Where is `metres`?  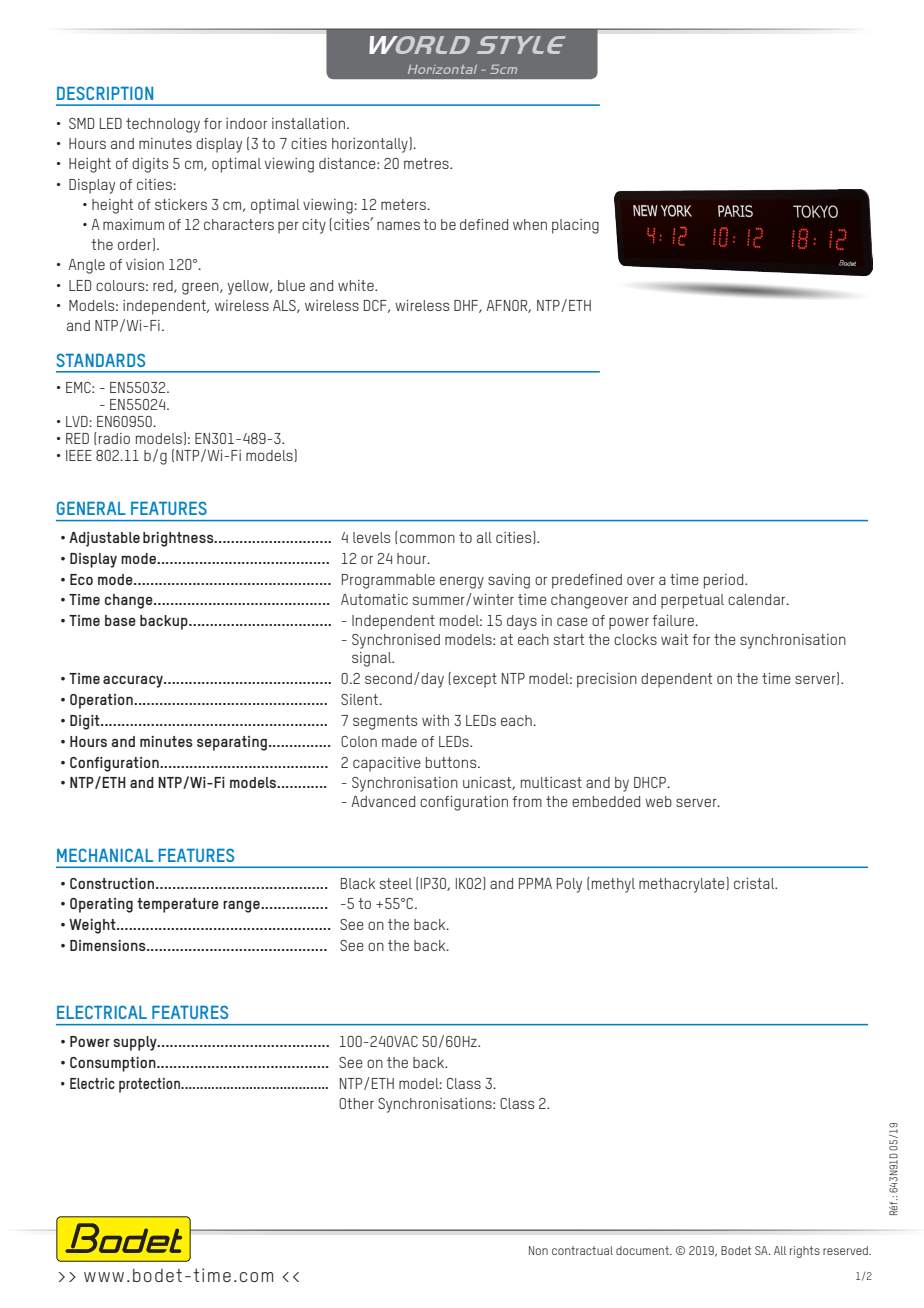
metres is located at coordinates (427, 163).
